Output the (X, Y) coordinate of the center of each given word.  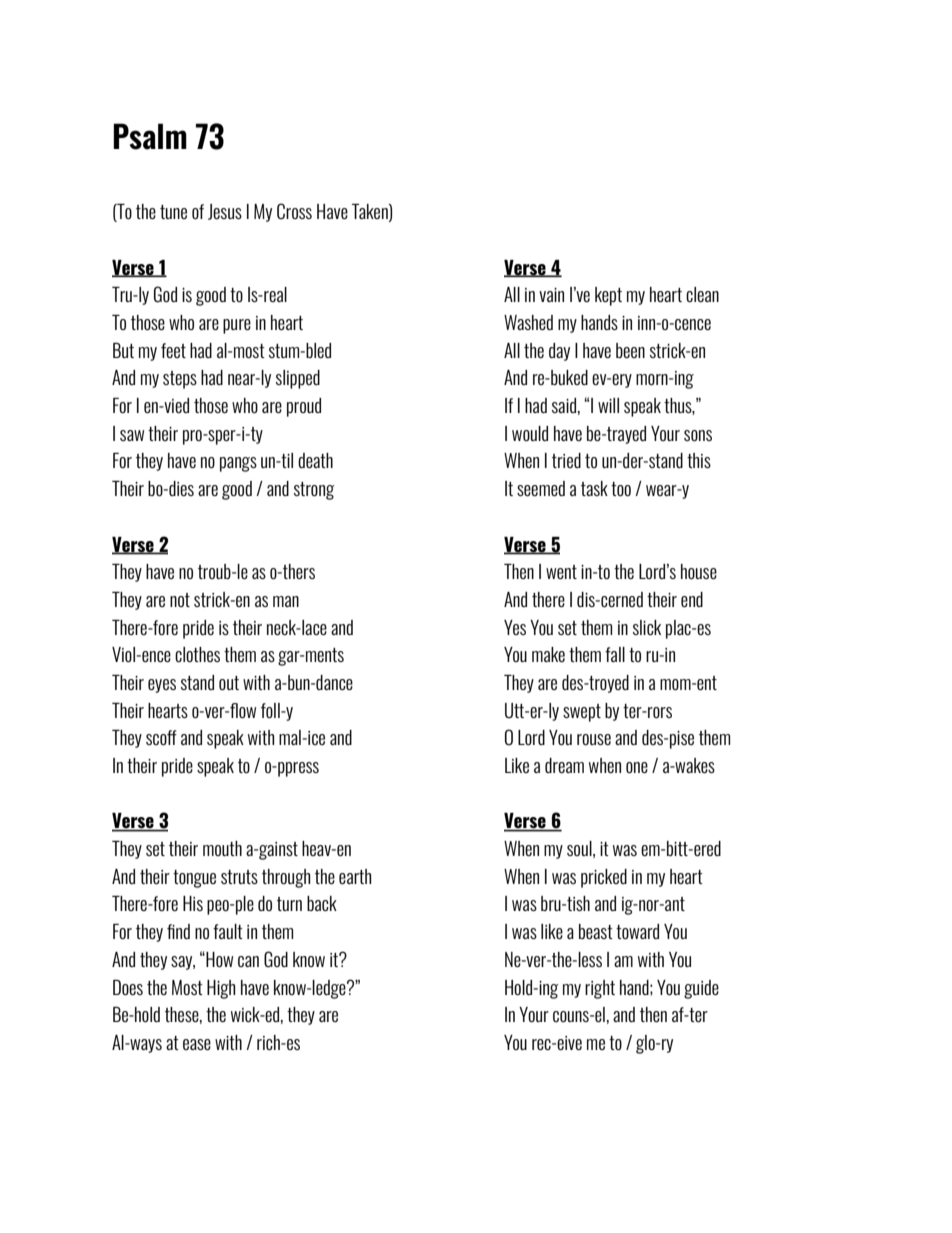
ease (197, 1044)
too (621, 489)
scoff (161, 737)
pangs (238, 464)
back (322, 903)
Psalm (150, 136)
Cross (294, 211)
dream (564, 765)
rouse (594, 739)
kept (608, 296)
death (315, 460)
